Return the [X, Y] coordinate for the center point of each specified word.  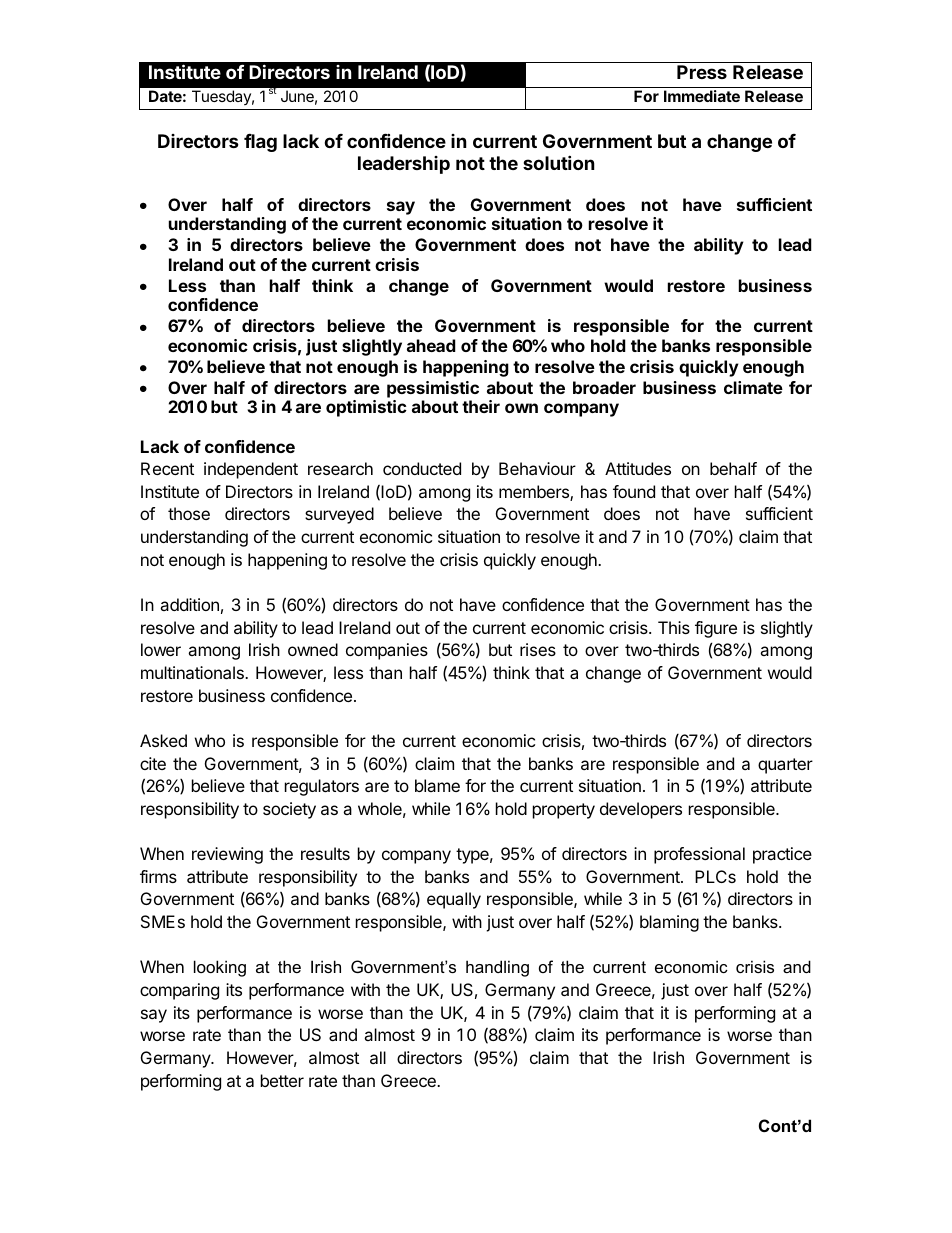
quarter [785, 766]
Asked [163, 740]
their [481, 406]
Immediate [702, 96]
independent [251, 470]
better [282, 1080]
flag [260, 143]
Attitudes [638, 468]
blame [437, 785]
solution [559, 162]
